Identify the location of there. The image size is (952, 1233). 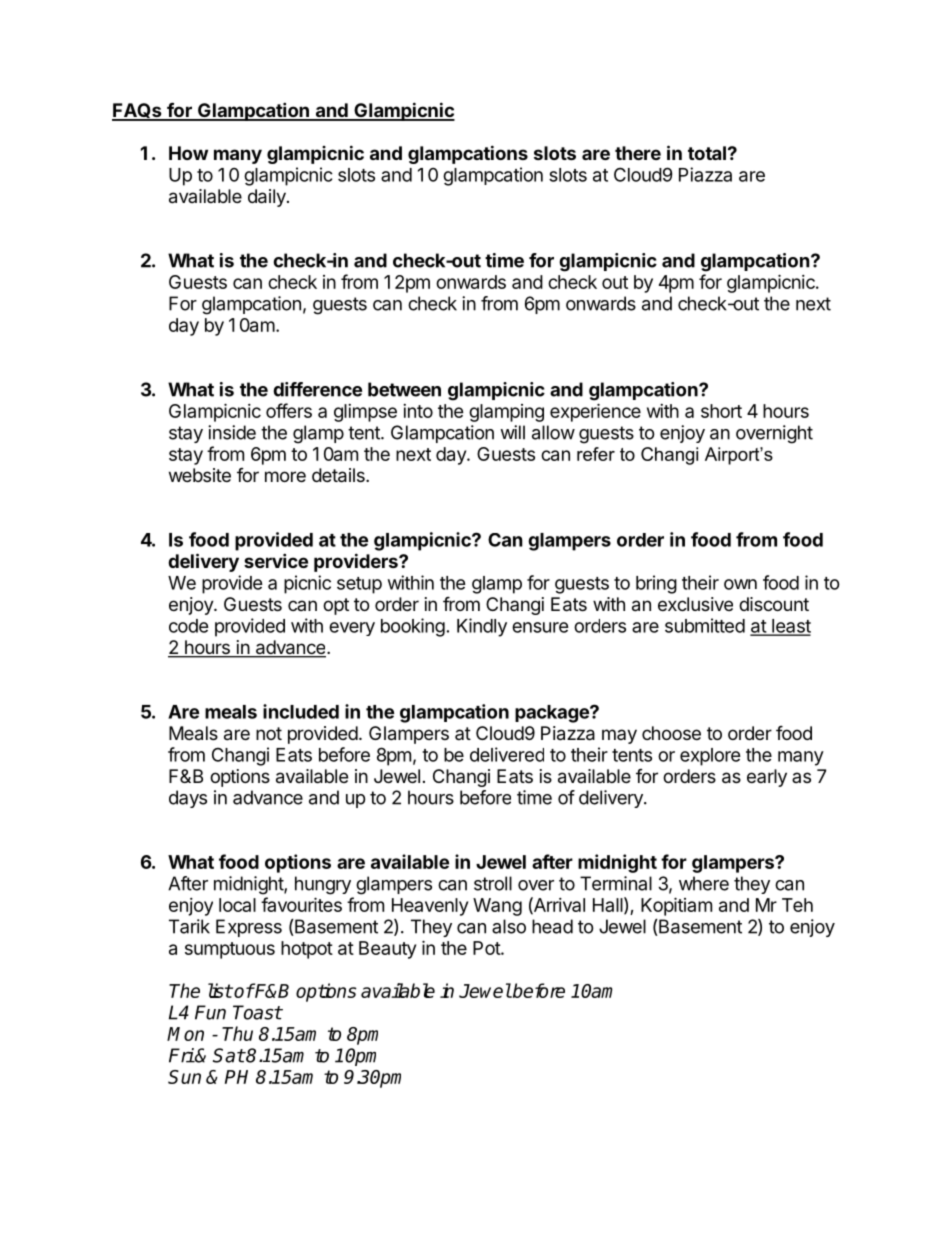
(638, 153).
